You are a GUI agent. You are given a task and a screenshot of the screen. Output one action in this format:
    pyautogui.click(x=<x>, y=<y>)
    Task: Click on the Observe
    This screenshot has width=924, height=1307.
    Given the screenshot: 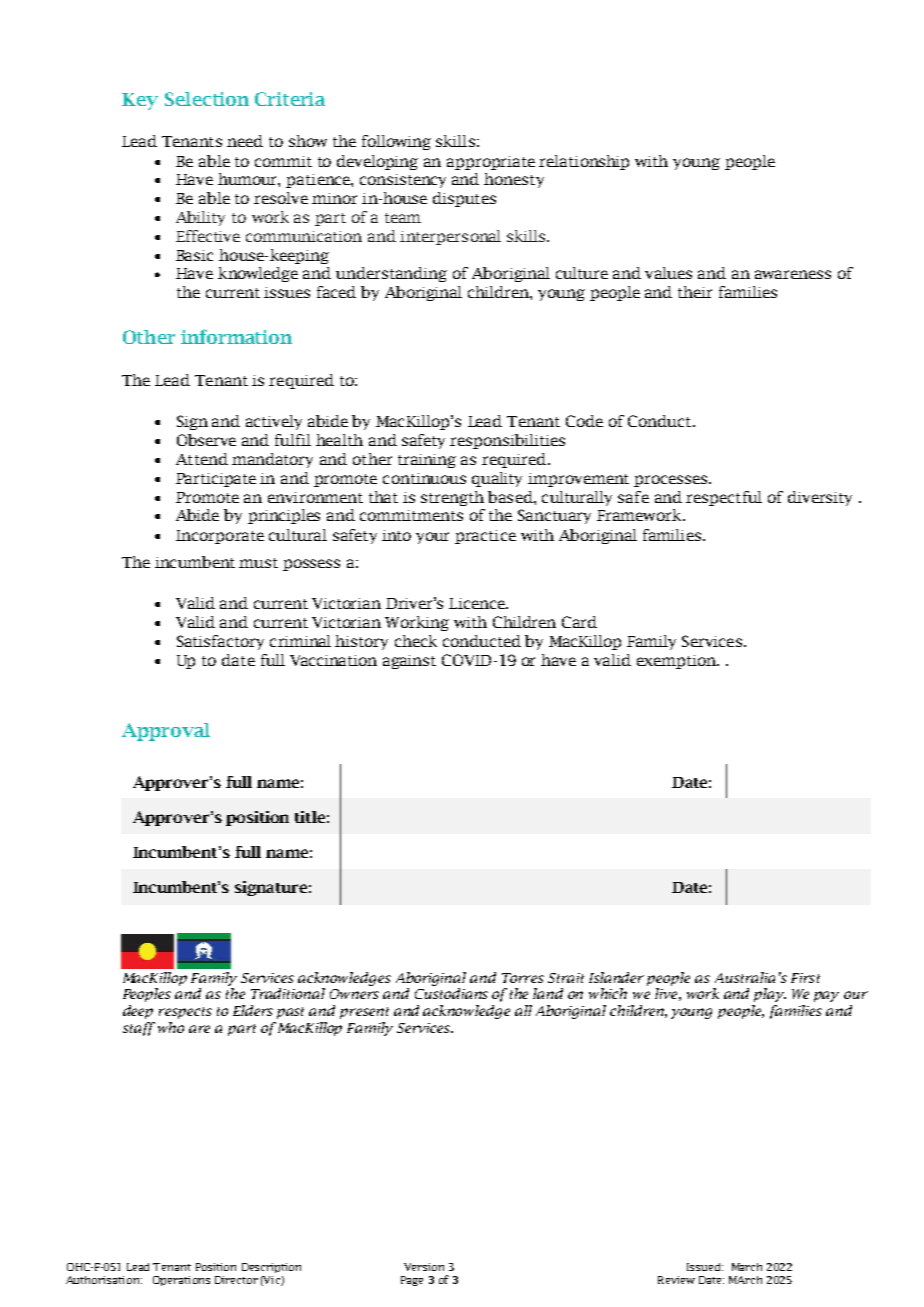 What is the action you would take?
    pyautogui.click(x=206, y=440)
